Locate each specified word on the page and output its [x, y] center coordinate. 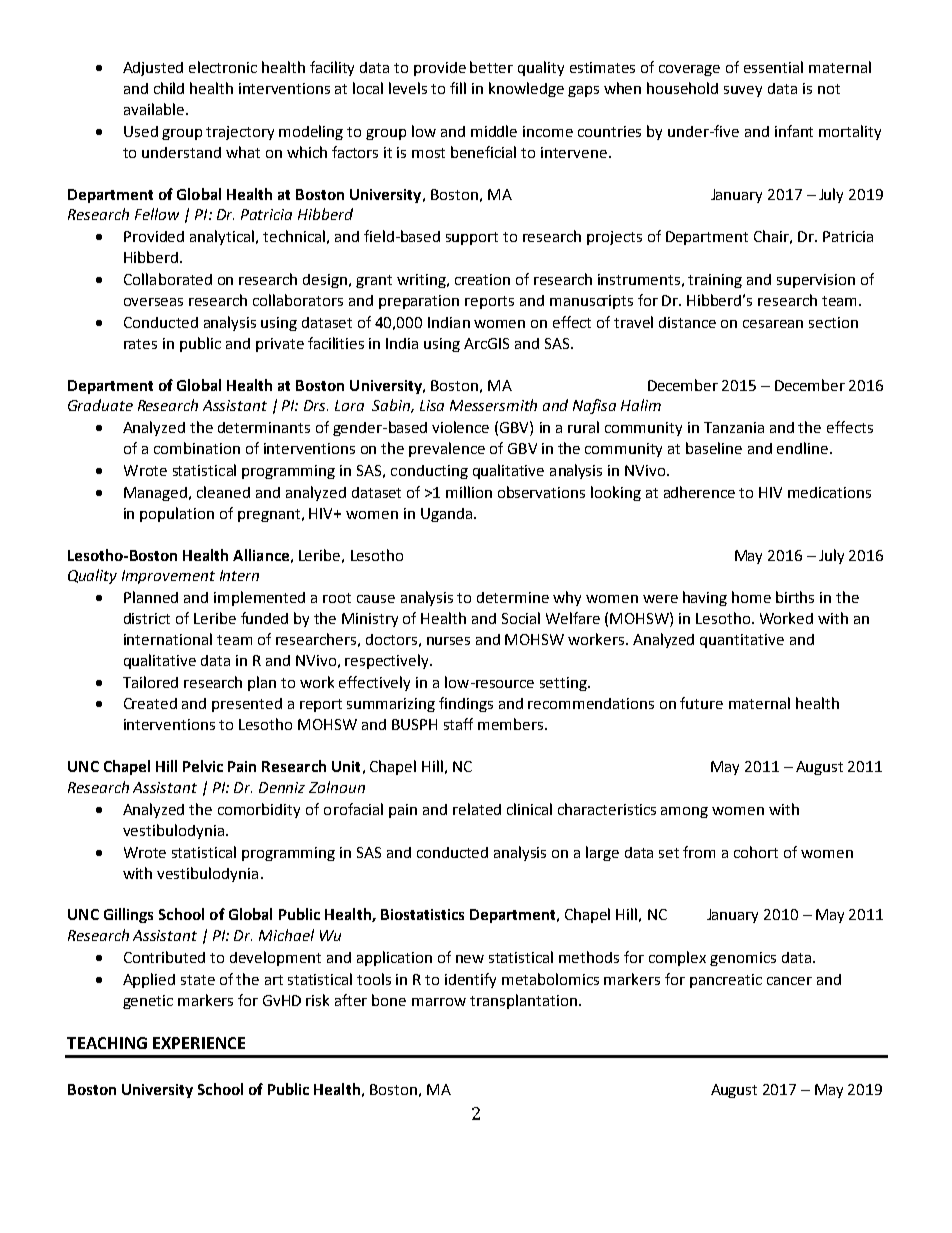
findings [466, 704]
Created [150, 703]
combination [197, 448]
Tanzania [734, 427]
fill [458, 88]
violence [460, 427]
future [701, 703]
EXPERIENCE [199, 1043]
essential [773, 67]
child [169, 88]
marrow [439, 1002]
